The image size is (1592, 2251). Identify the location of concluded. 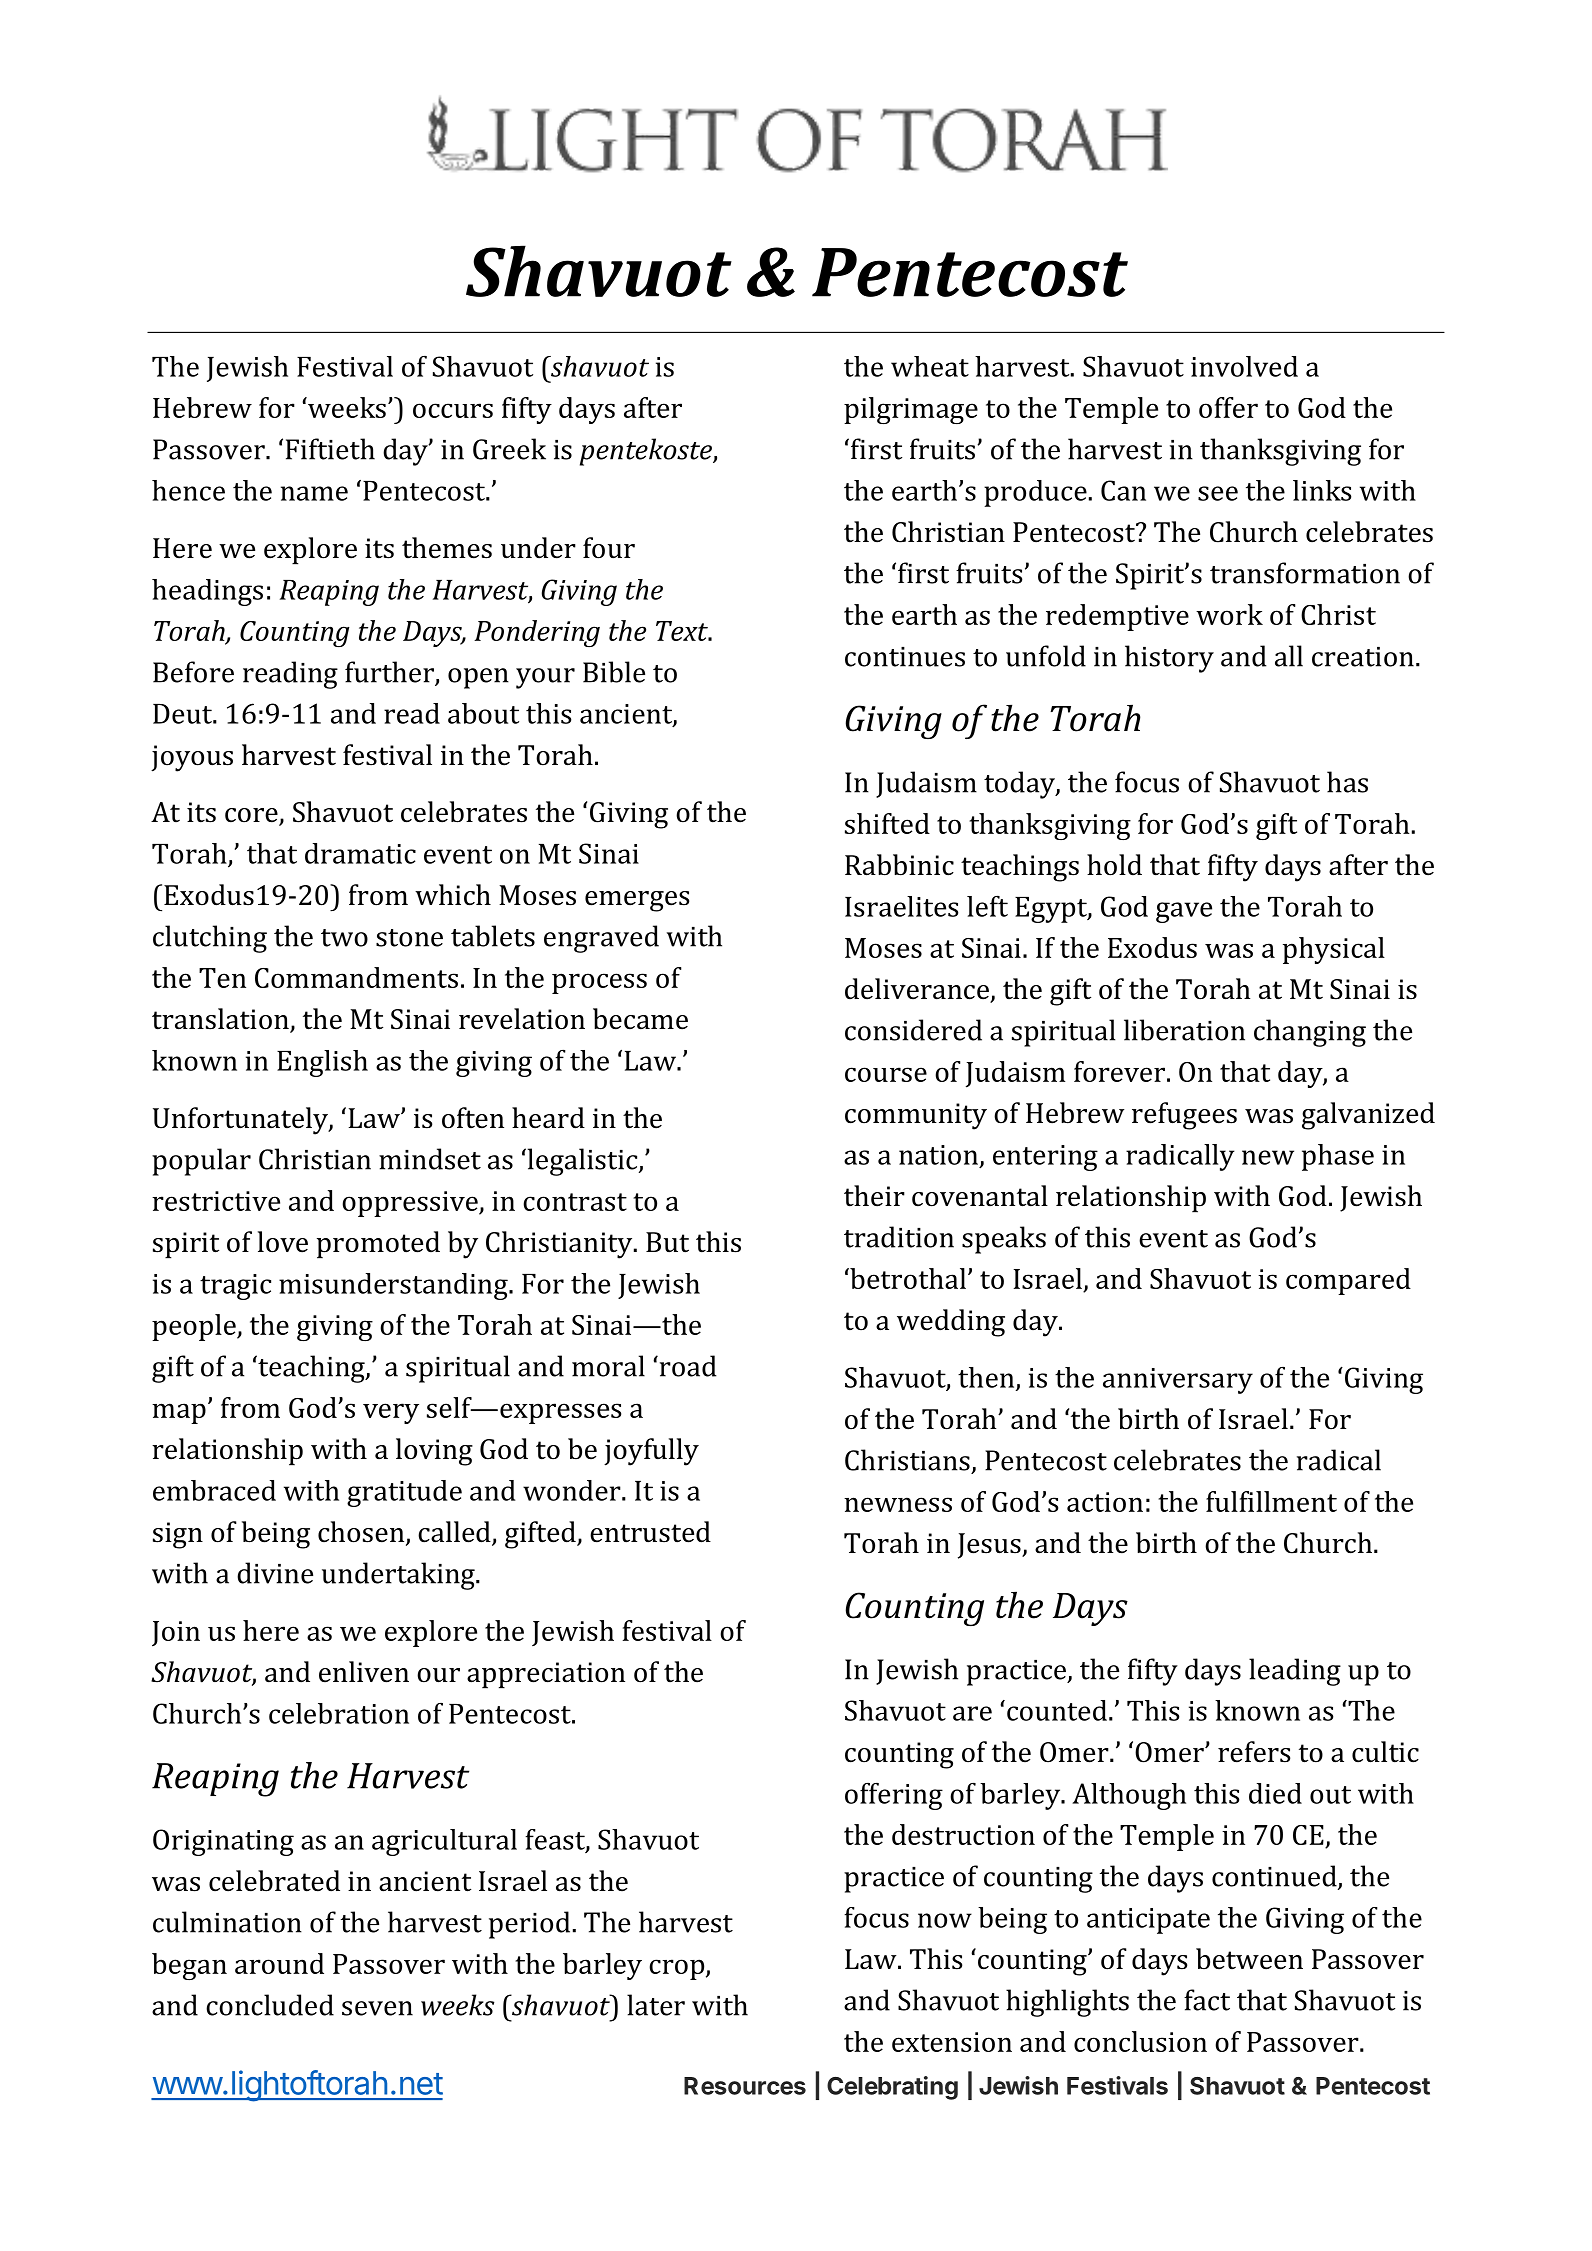
(270, 2005).
